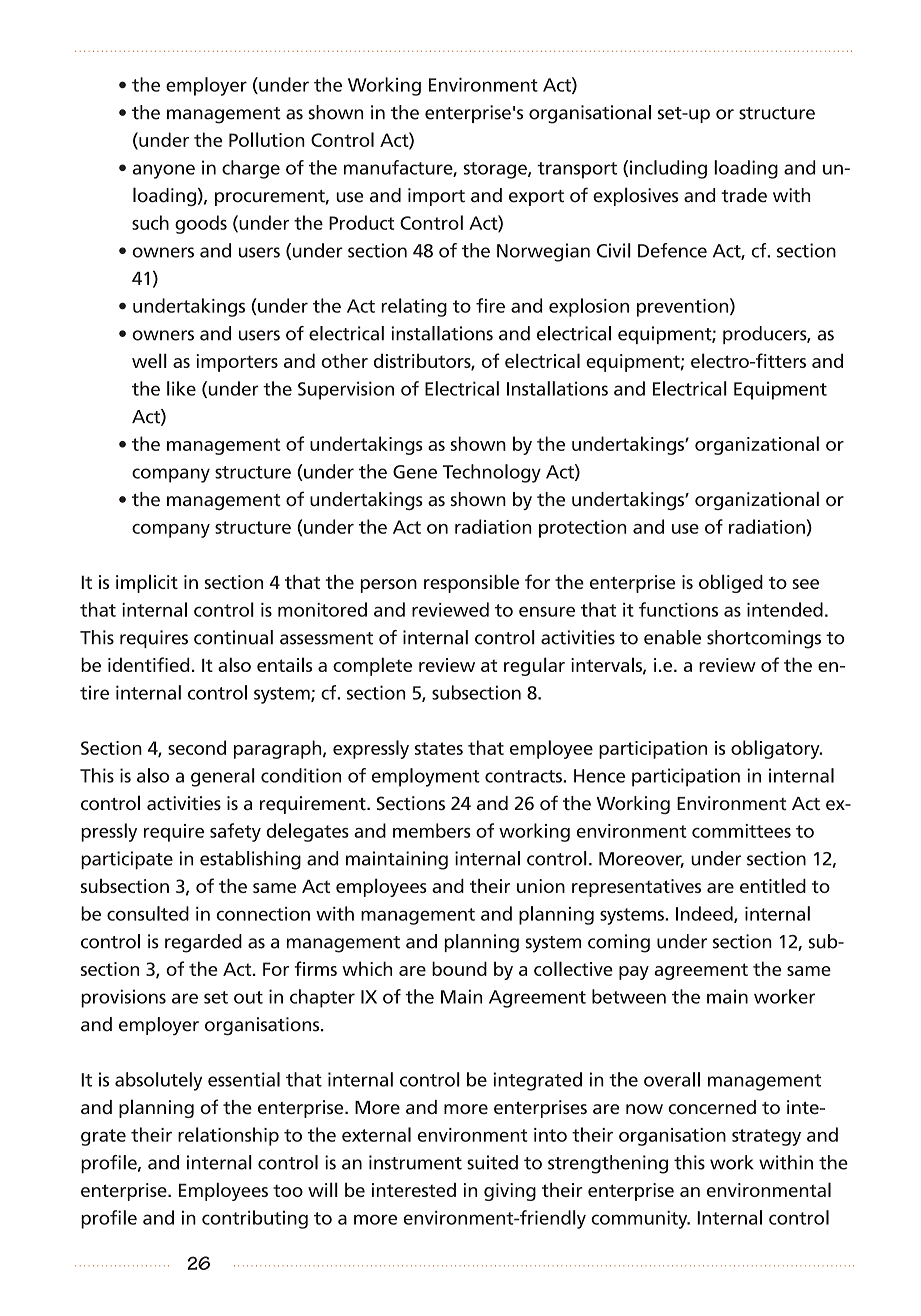 The height and width of the document is (1316, 921). Describe the element at coordinates (496, 170) in the document. I see `storage` at that location.
